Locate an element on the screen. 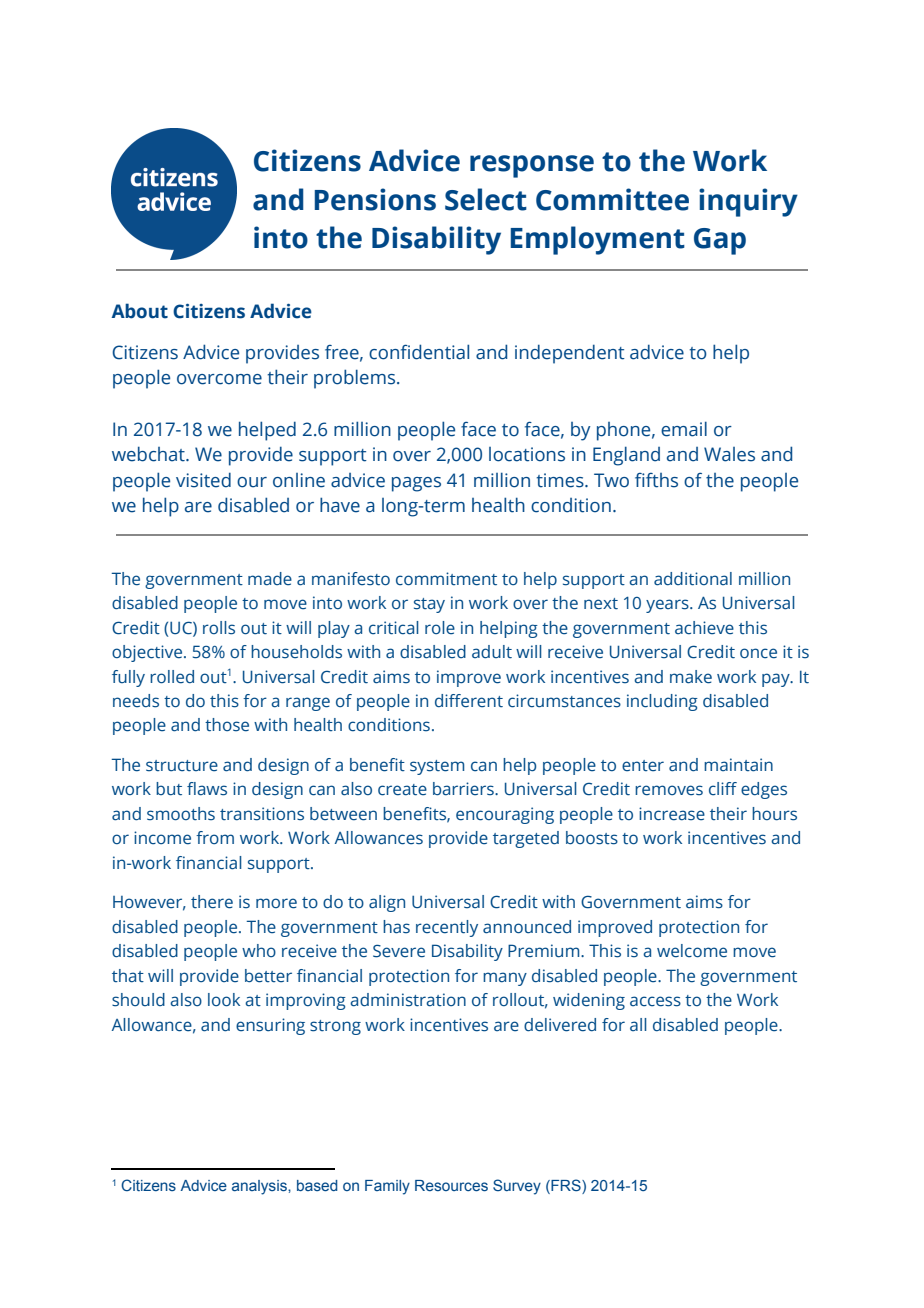 The image size is (924, 1308). Select is located at coordinates (486, 199).
